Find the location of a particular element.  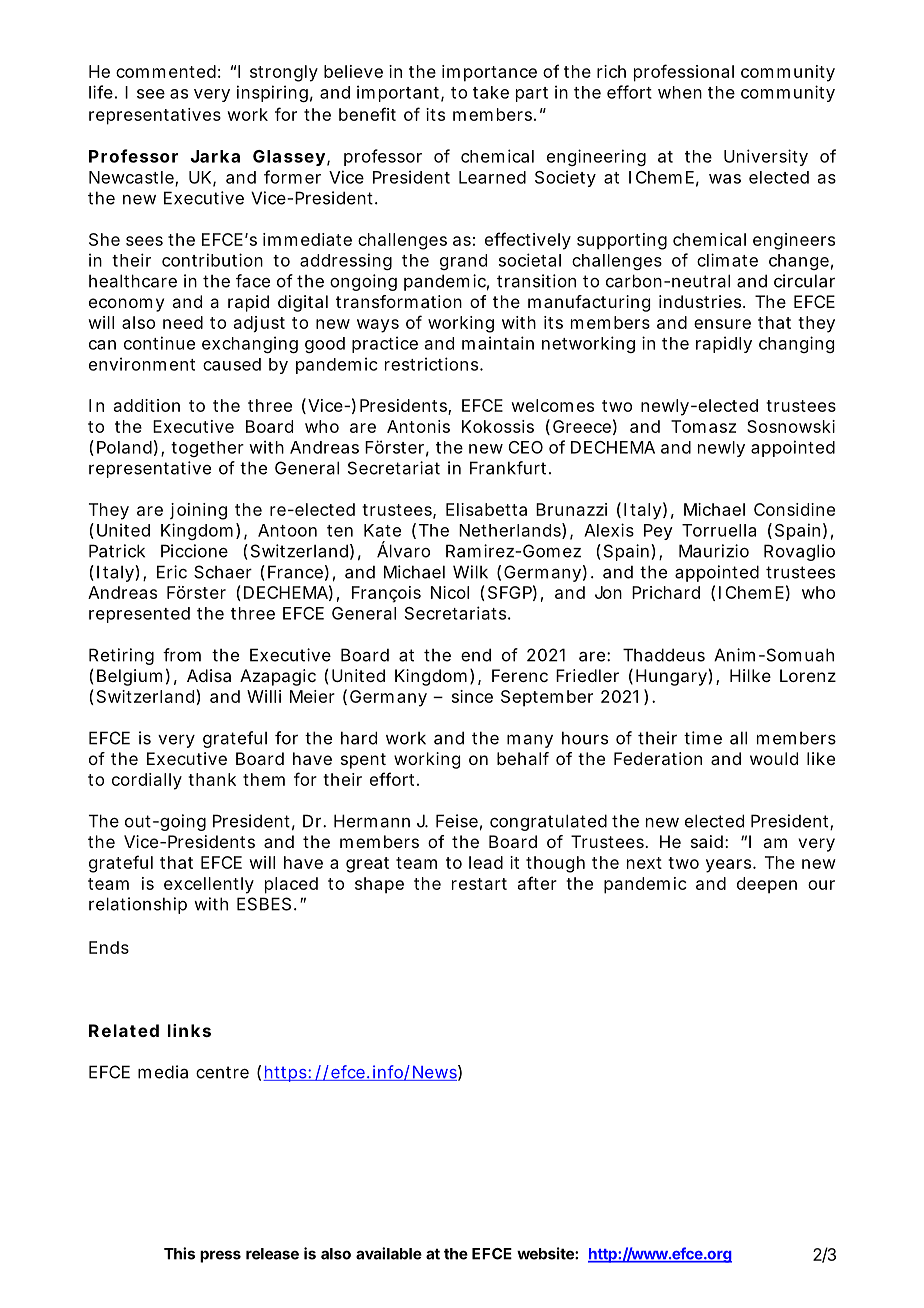

Hungary is located at coordinates (671, 677).
